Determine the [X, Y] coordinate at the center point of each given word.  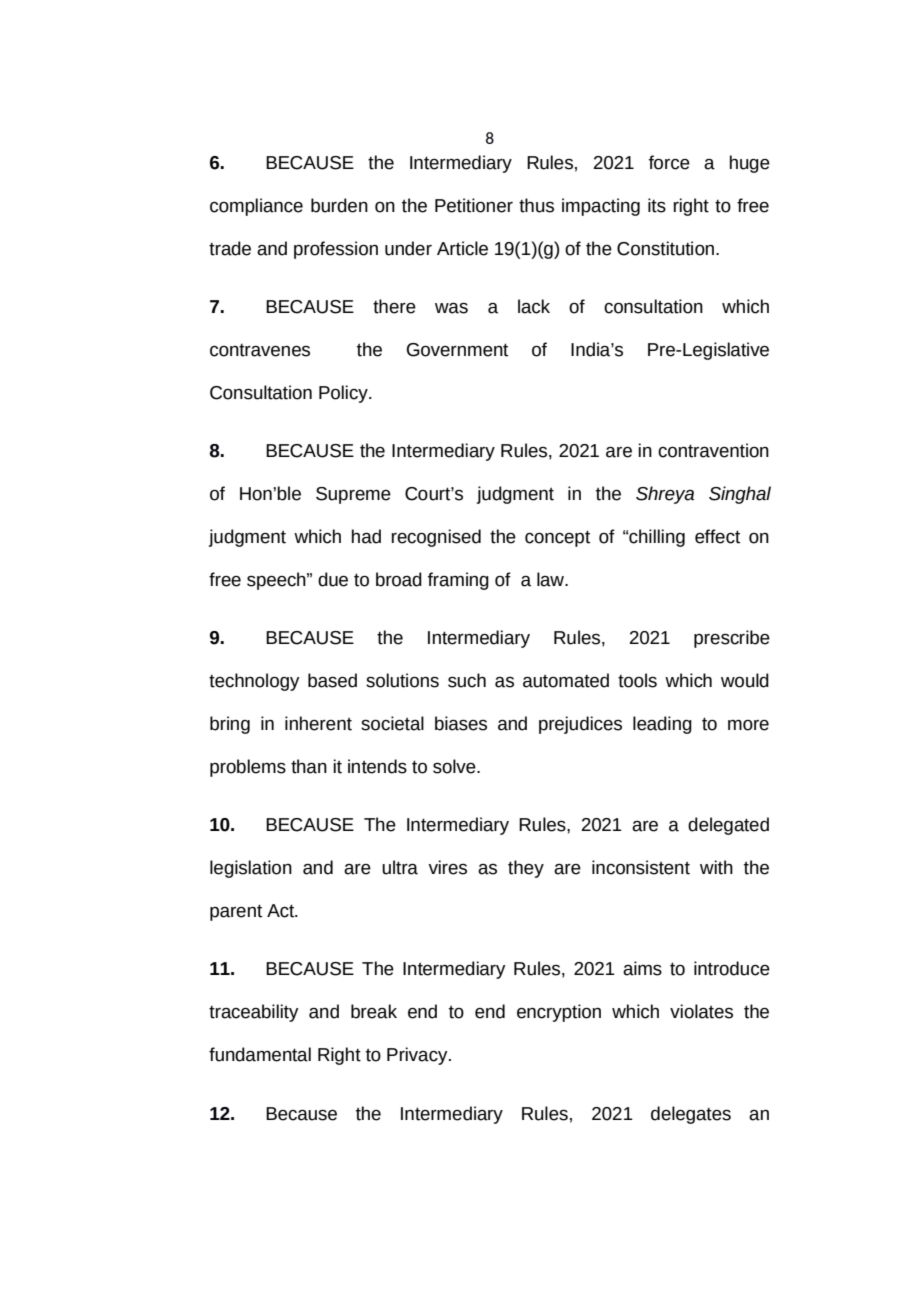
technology [254, 682]
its [657, 205]
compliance [256, 207]
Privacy [418, 1056]
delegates [691, 1115]
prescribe [732, 639]
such [467, 680]
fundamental [260, 1054]
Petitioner [474, 205]
